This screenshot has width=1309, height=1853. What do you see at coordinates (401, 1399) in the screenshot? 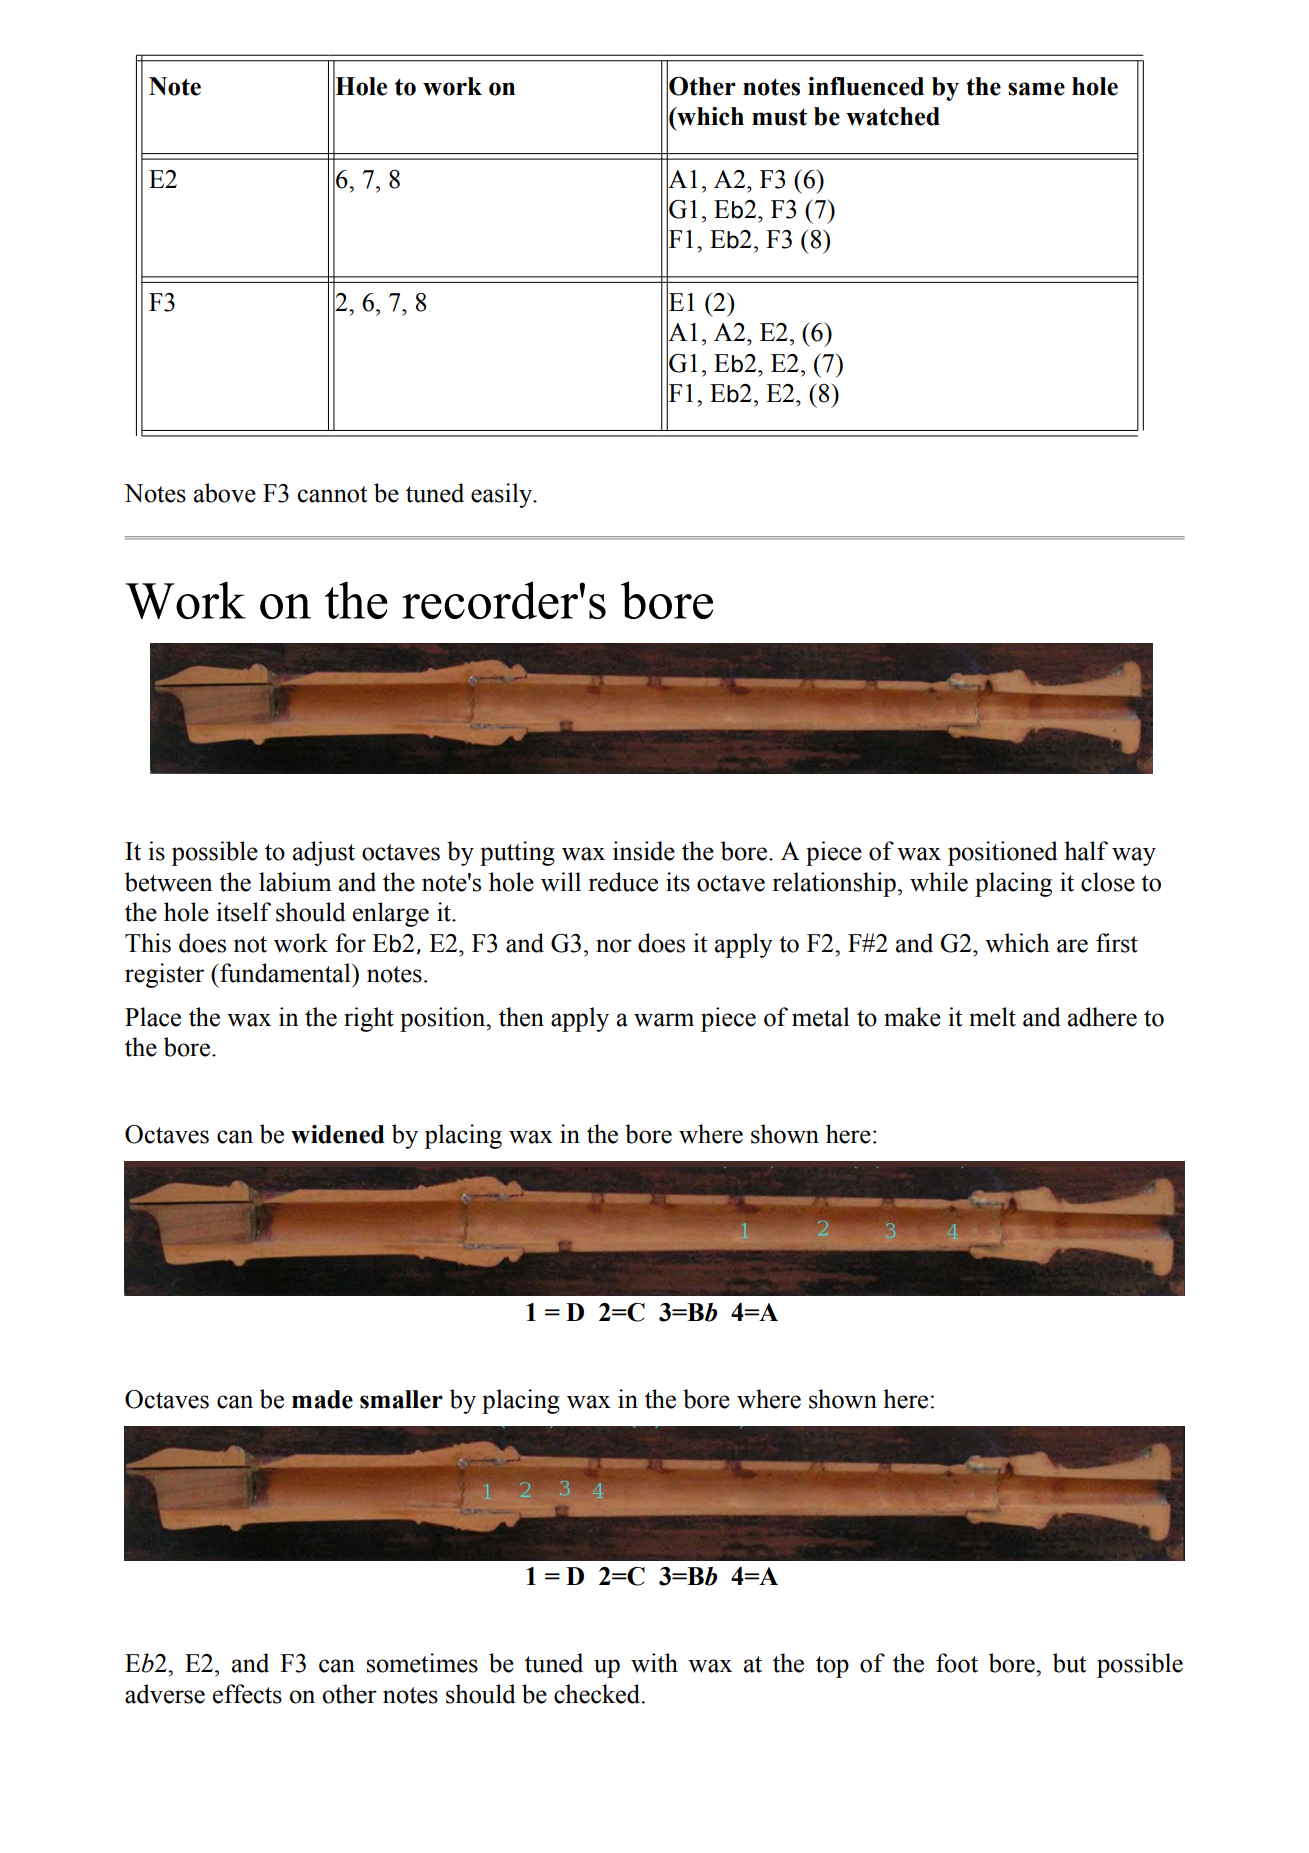
I see `smaller` at bounding box center [401, 1399].
